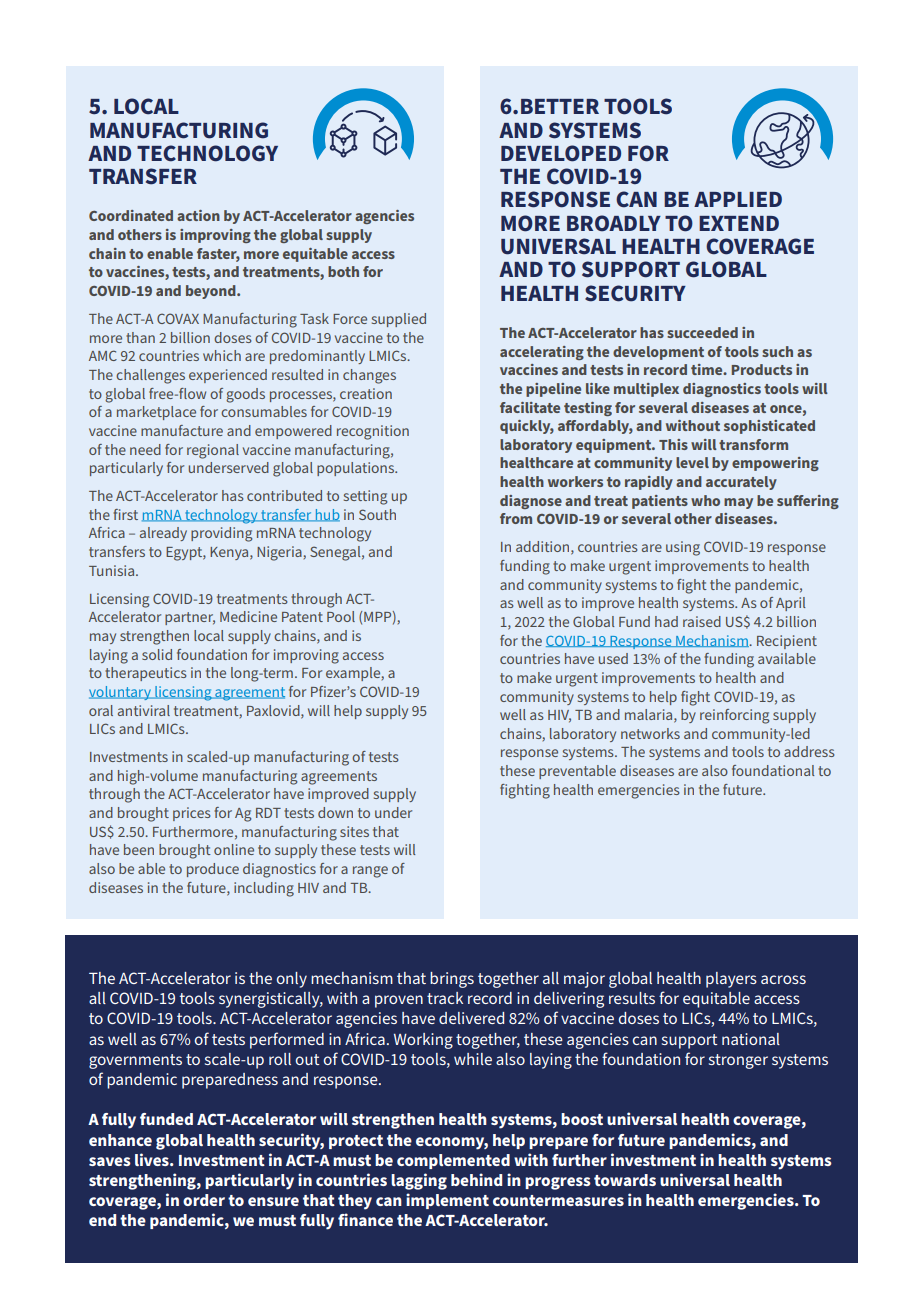 This document has width=924, height=1308. Describe the element at coordinates (452, 980) in the document. I see `brings` at that location.
